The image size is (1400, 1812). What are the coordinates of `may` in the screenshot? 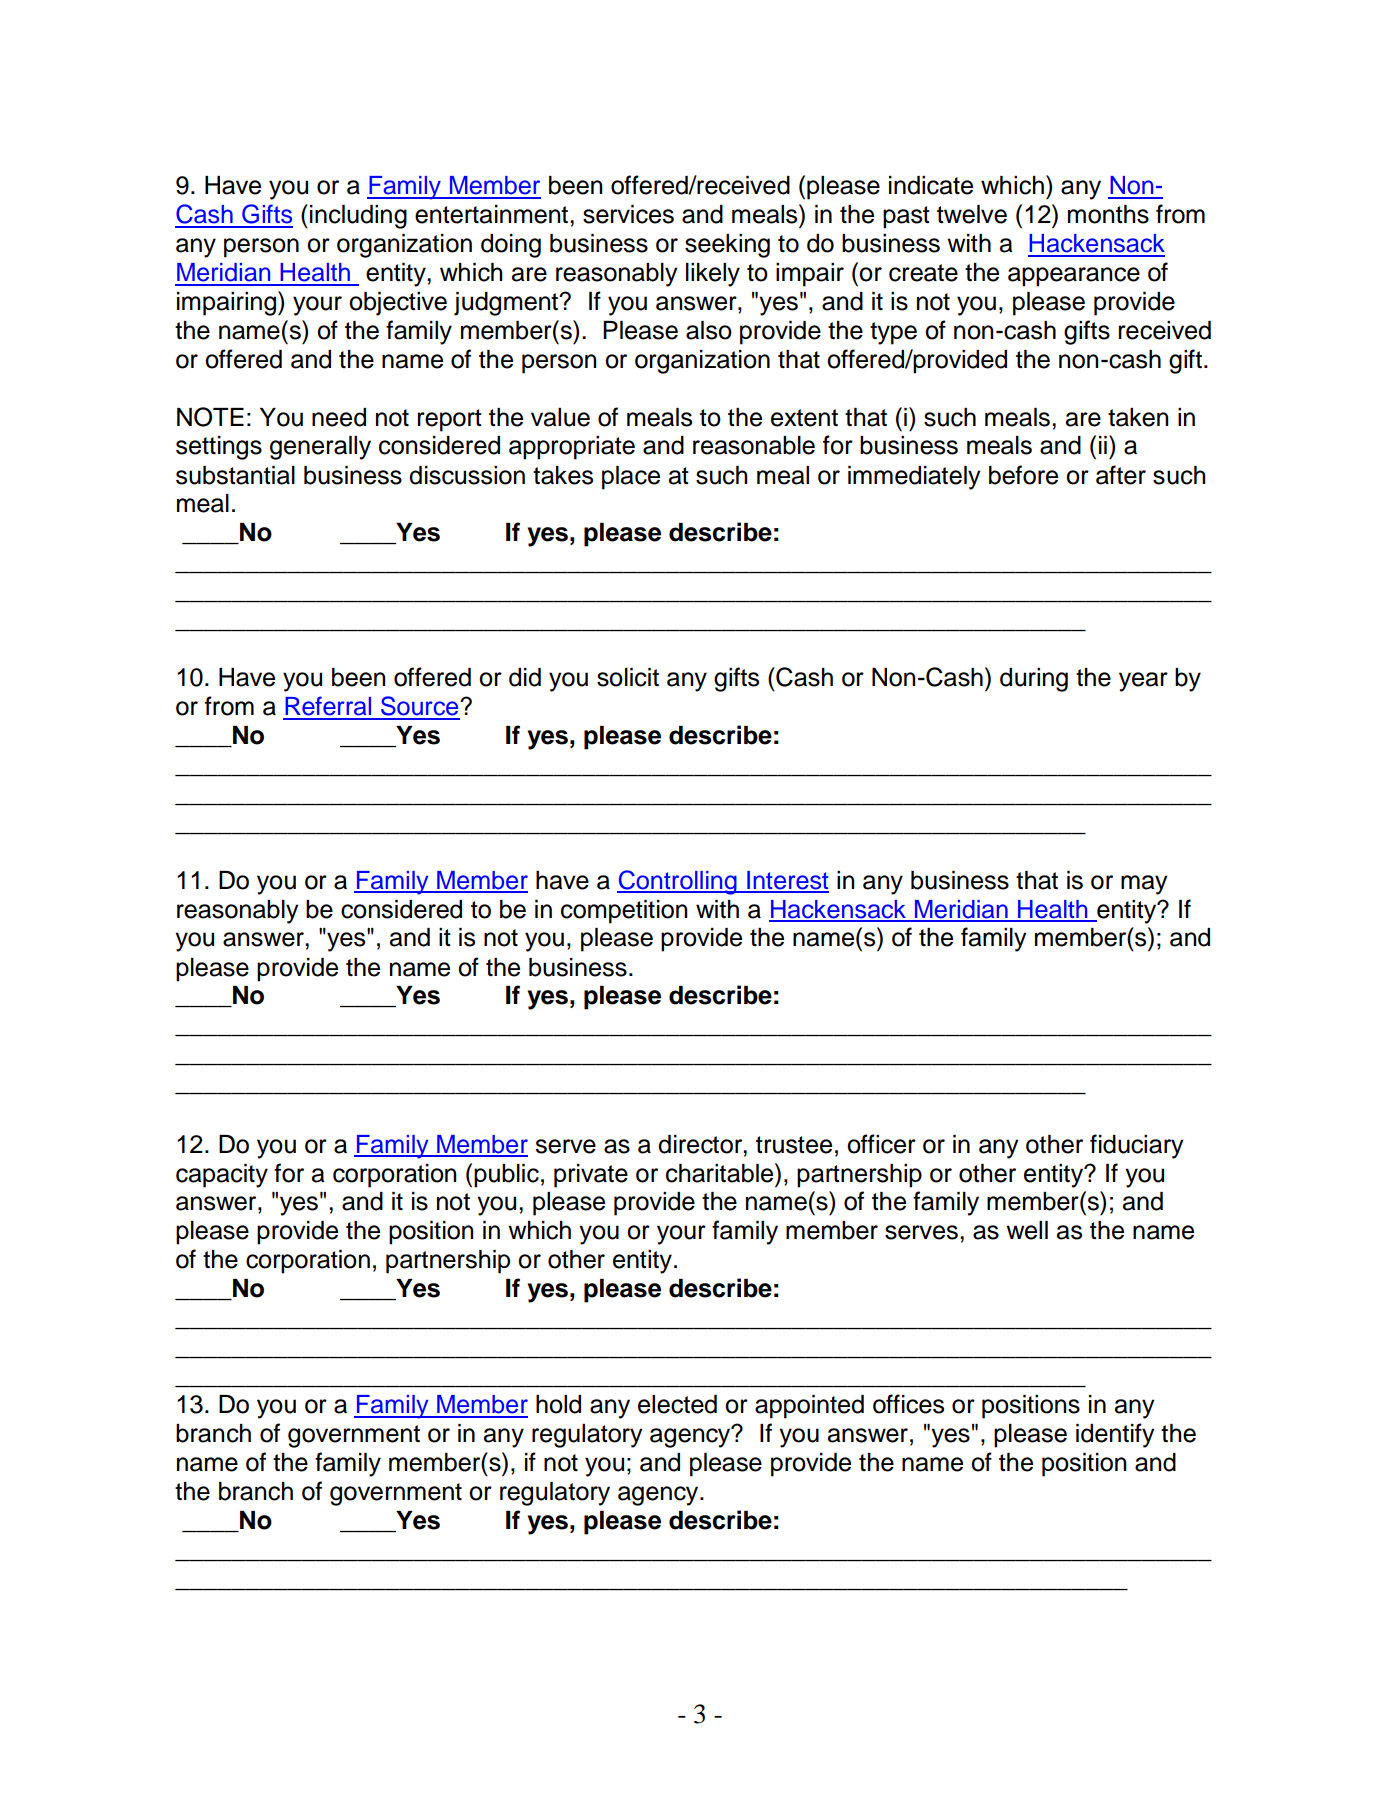 It's located at (1144, 885).
